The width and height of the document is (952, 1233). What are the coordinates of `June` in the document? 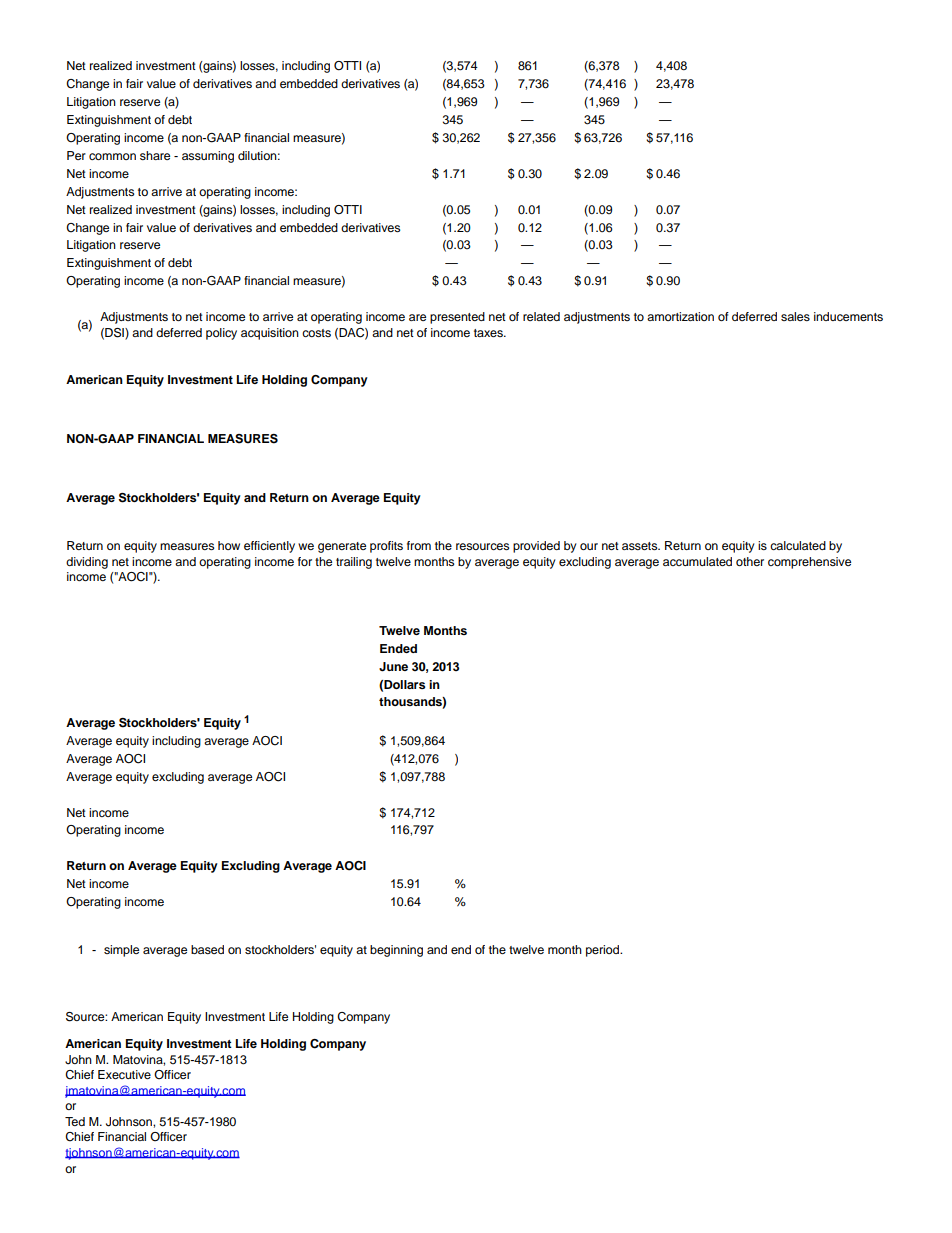 It's located at (393, 667).
